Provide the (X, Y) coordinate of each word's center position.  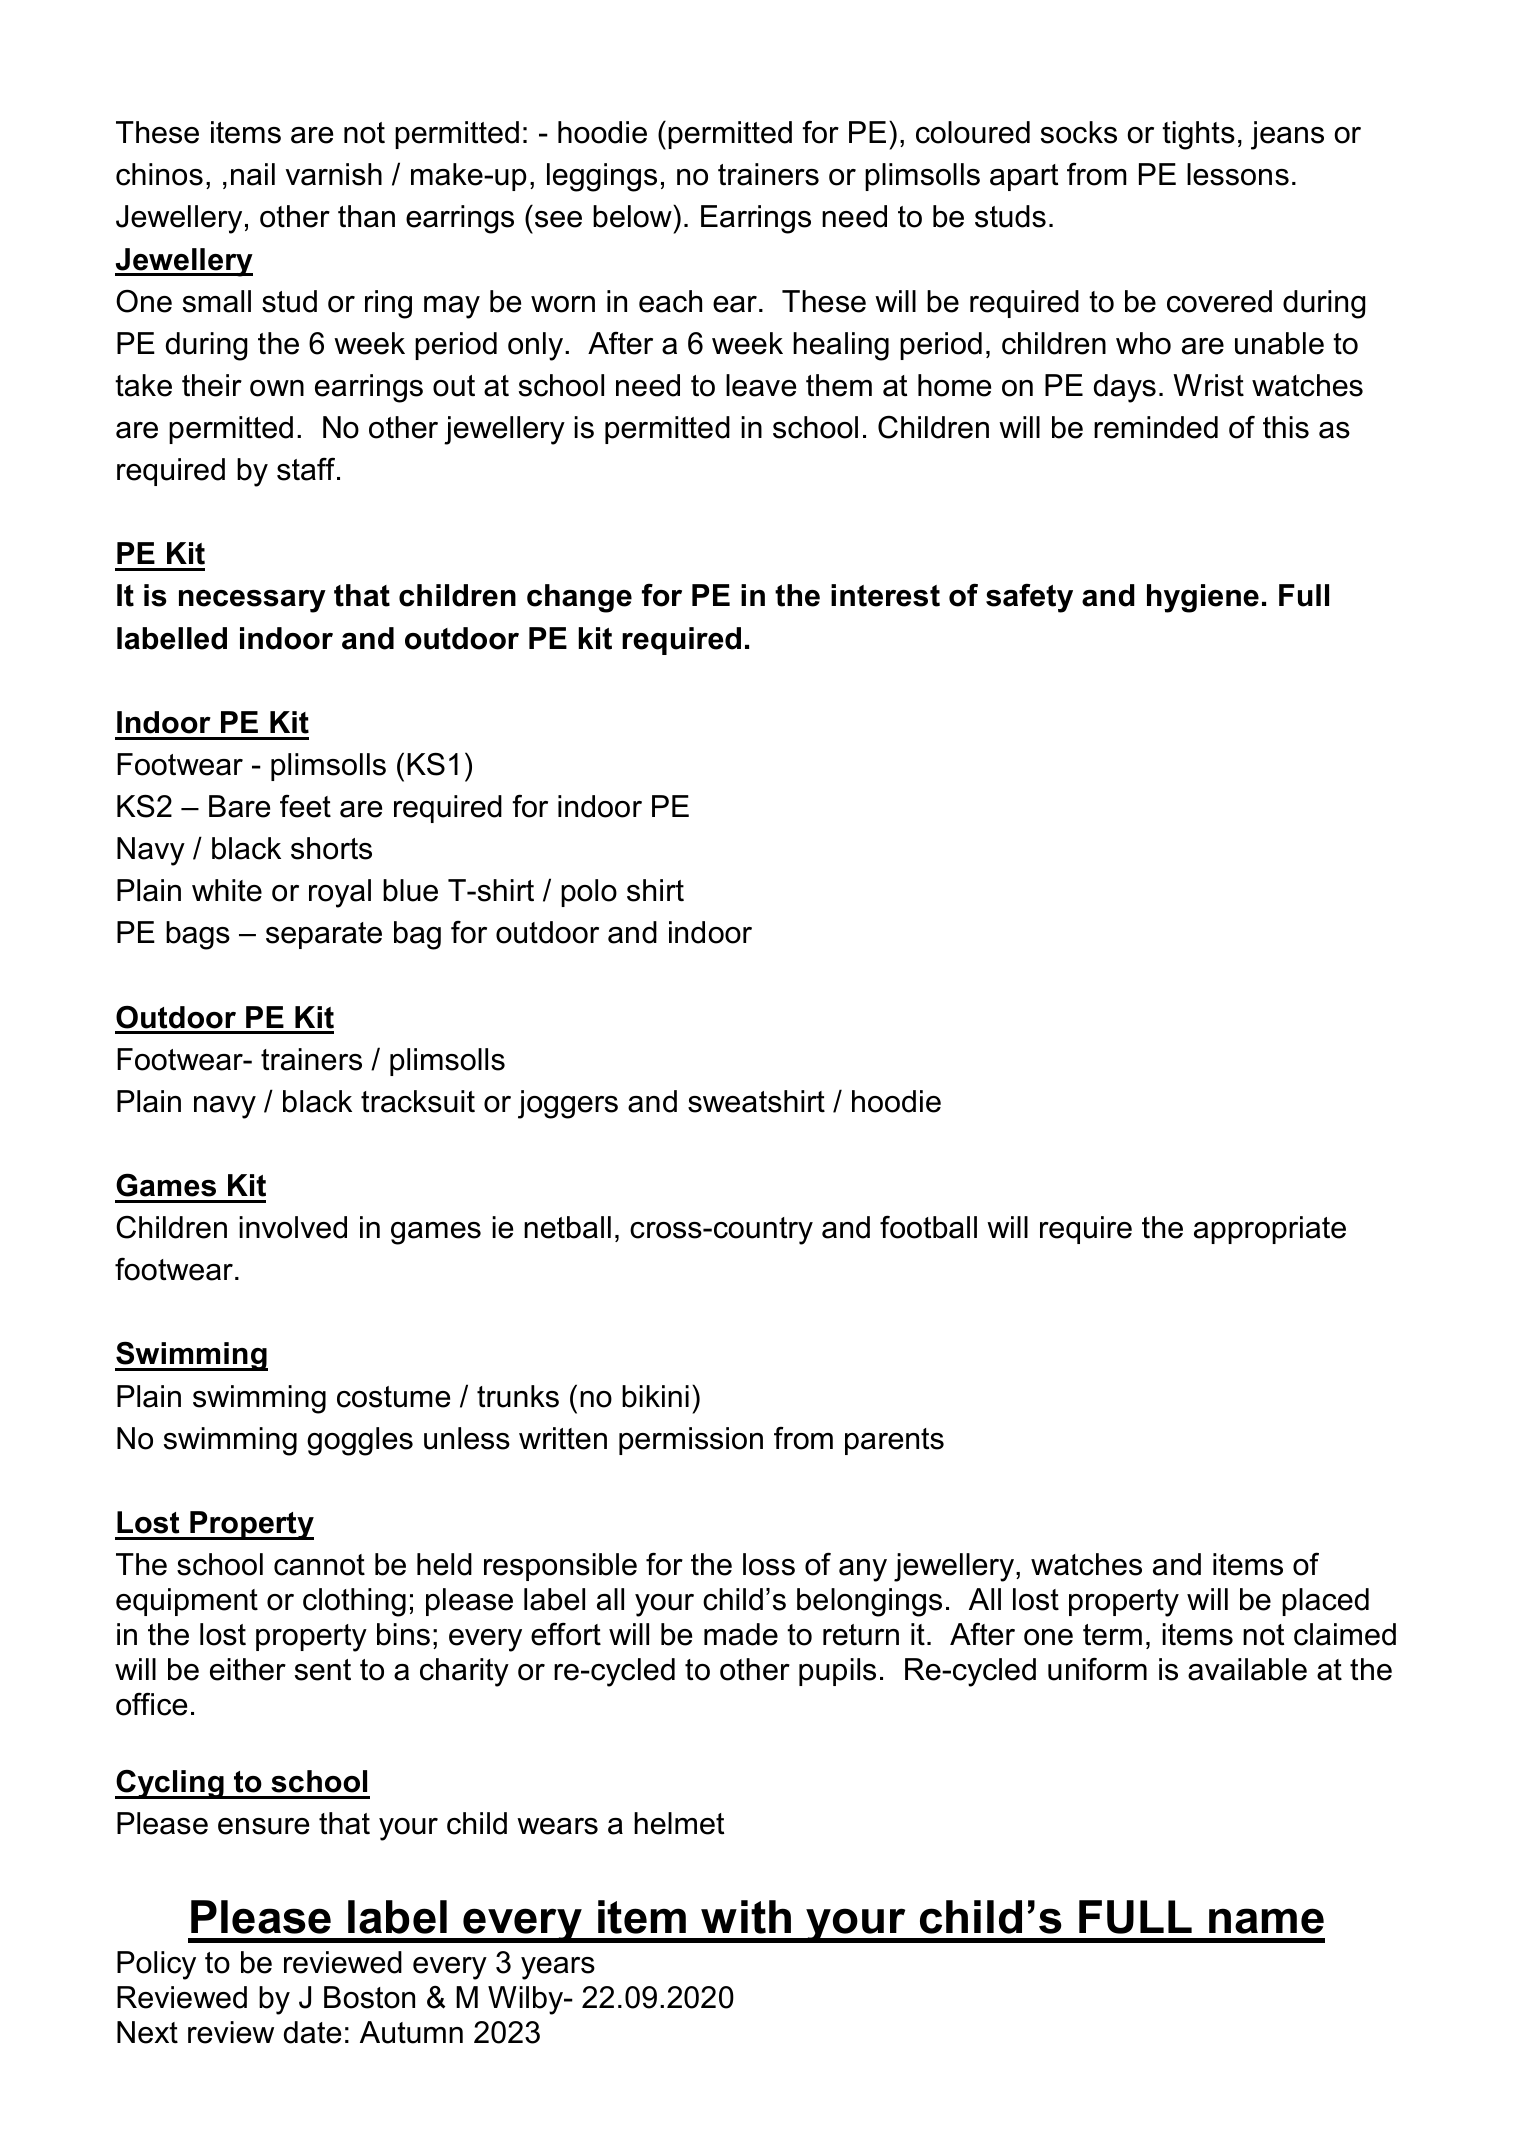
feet (305, 806)
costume (393, 1397)
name (1266, 1921)
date (312, 2032)
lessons (1238, 174)
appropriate (1270, 1230)
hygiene (1203, 598)
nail (253, 174)
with (746, 1917)
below (633, 216)
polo (589, 893)
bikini (655, 1396)
